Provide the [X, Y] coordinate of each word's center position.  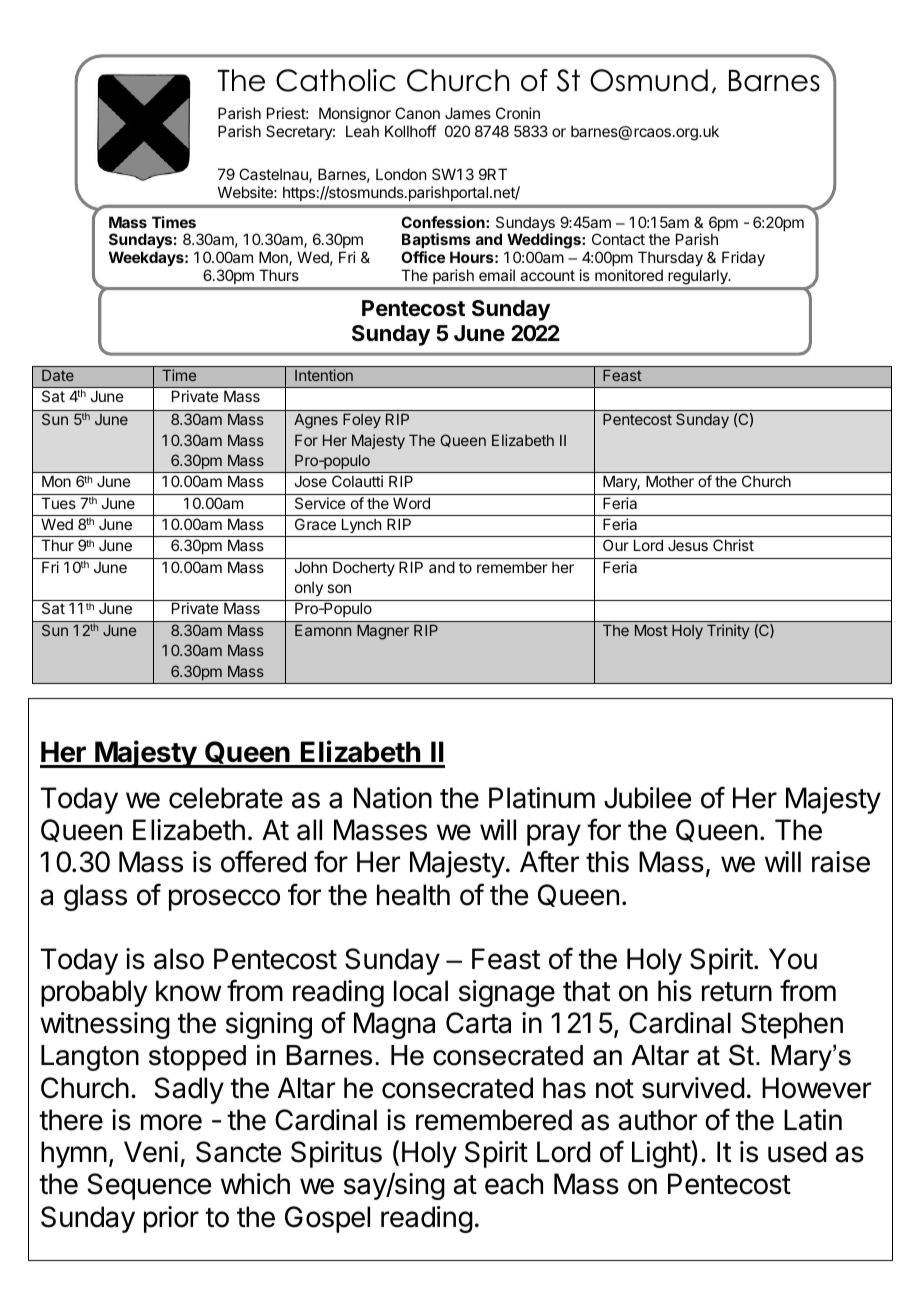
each [514, 1184]
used [797, 1152]
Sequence [149, 1186]
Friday [743, 258]
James [468, 113]
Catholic [336, 80]
